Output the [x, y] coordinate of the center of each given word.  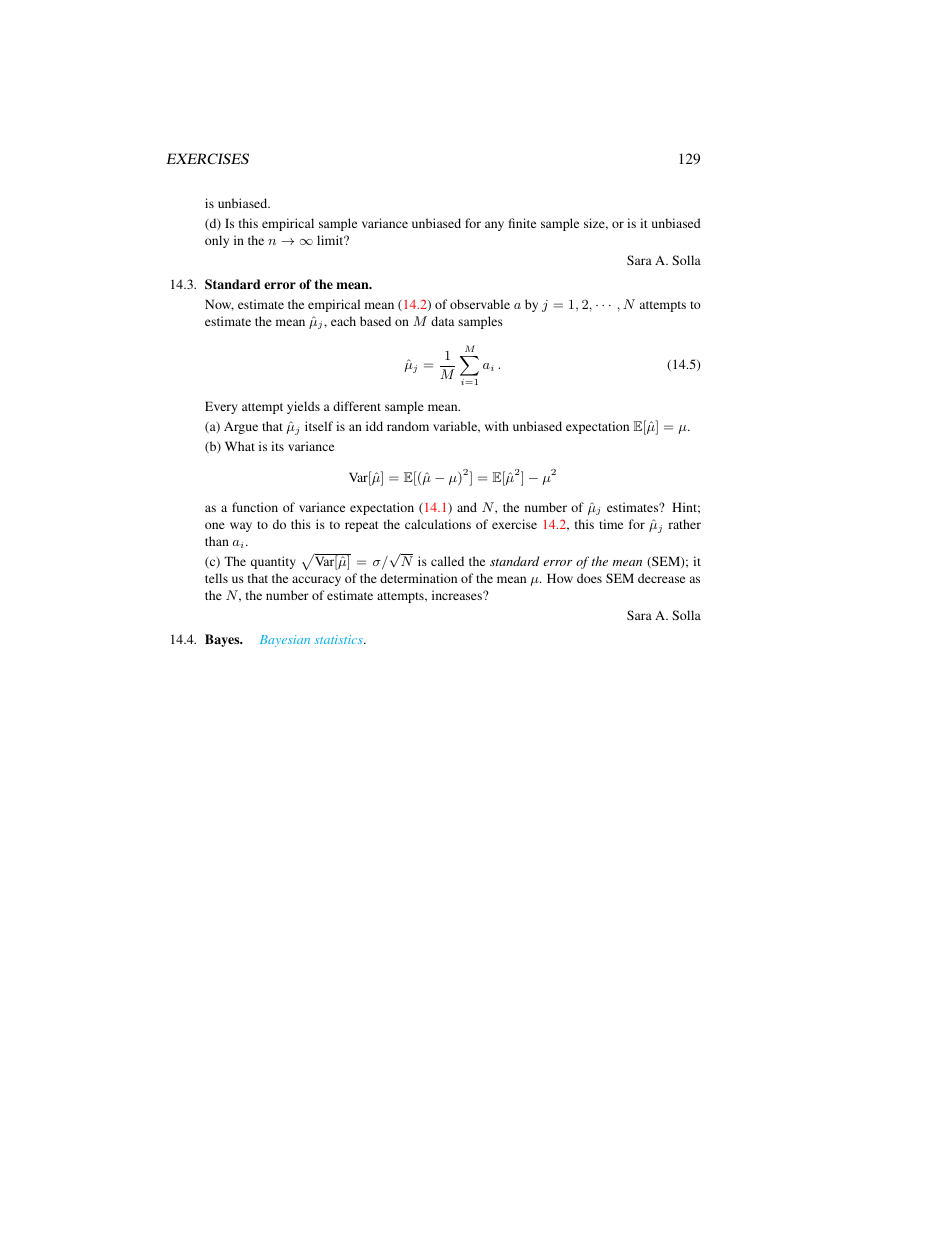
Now [219, 305]
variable [456, 427]
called [447, 561]
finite [522, 223]
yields [303, 407]
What [240, 446]
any [494, 226]
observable [480, 304]
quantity [273, 562]
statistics [339, 639]
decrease [661, 578]
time [611, 524]
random [408, 426]
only [217, 241]
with [497, 426]
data [442, 321]
